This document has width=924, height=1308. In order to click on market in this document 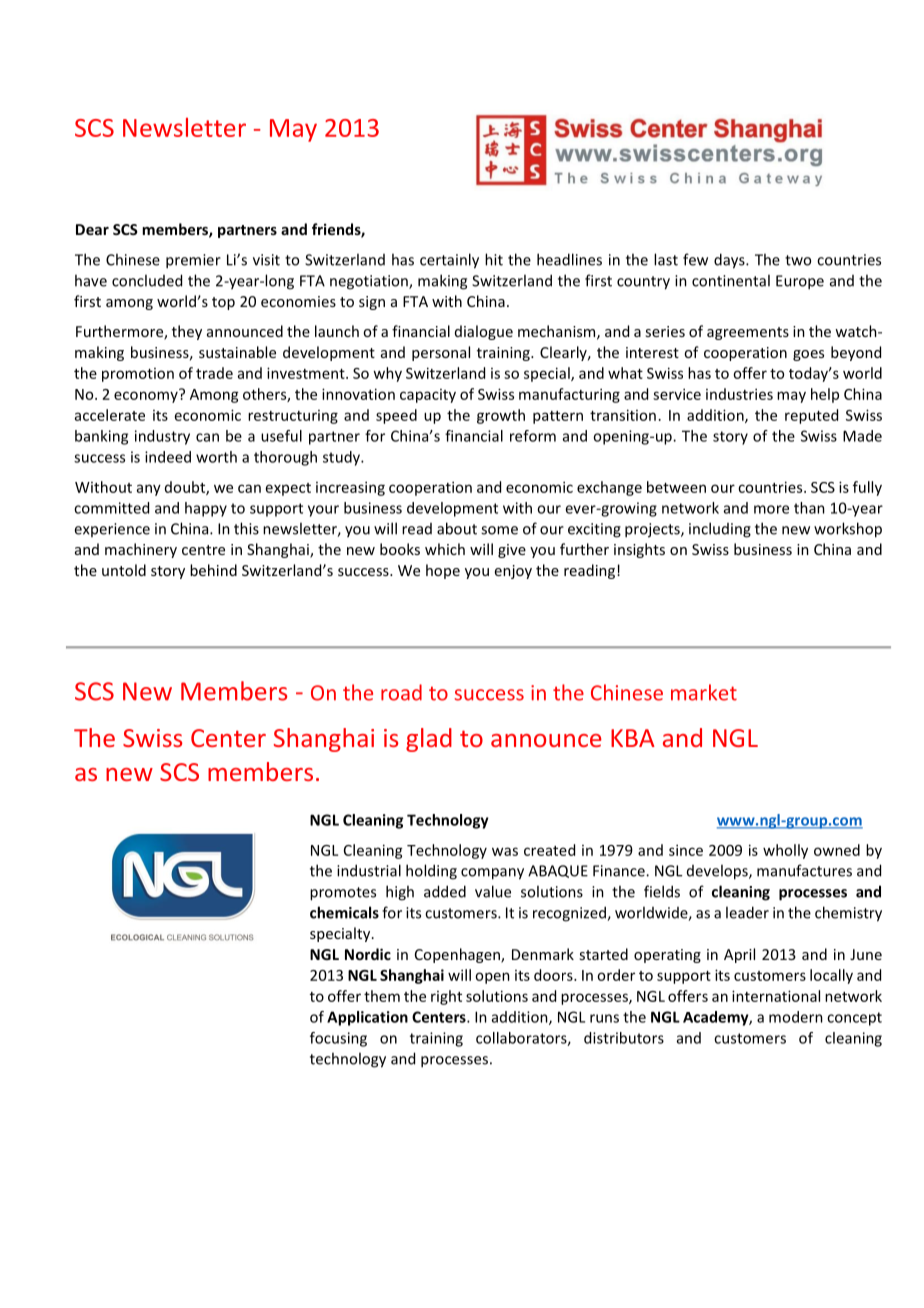, I will do `click(704, 692)`.
